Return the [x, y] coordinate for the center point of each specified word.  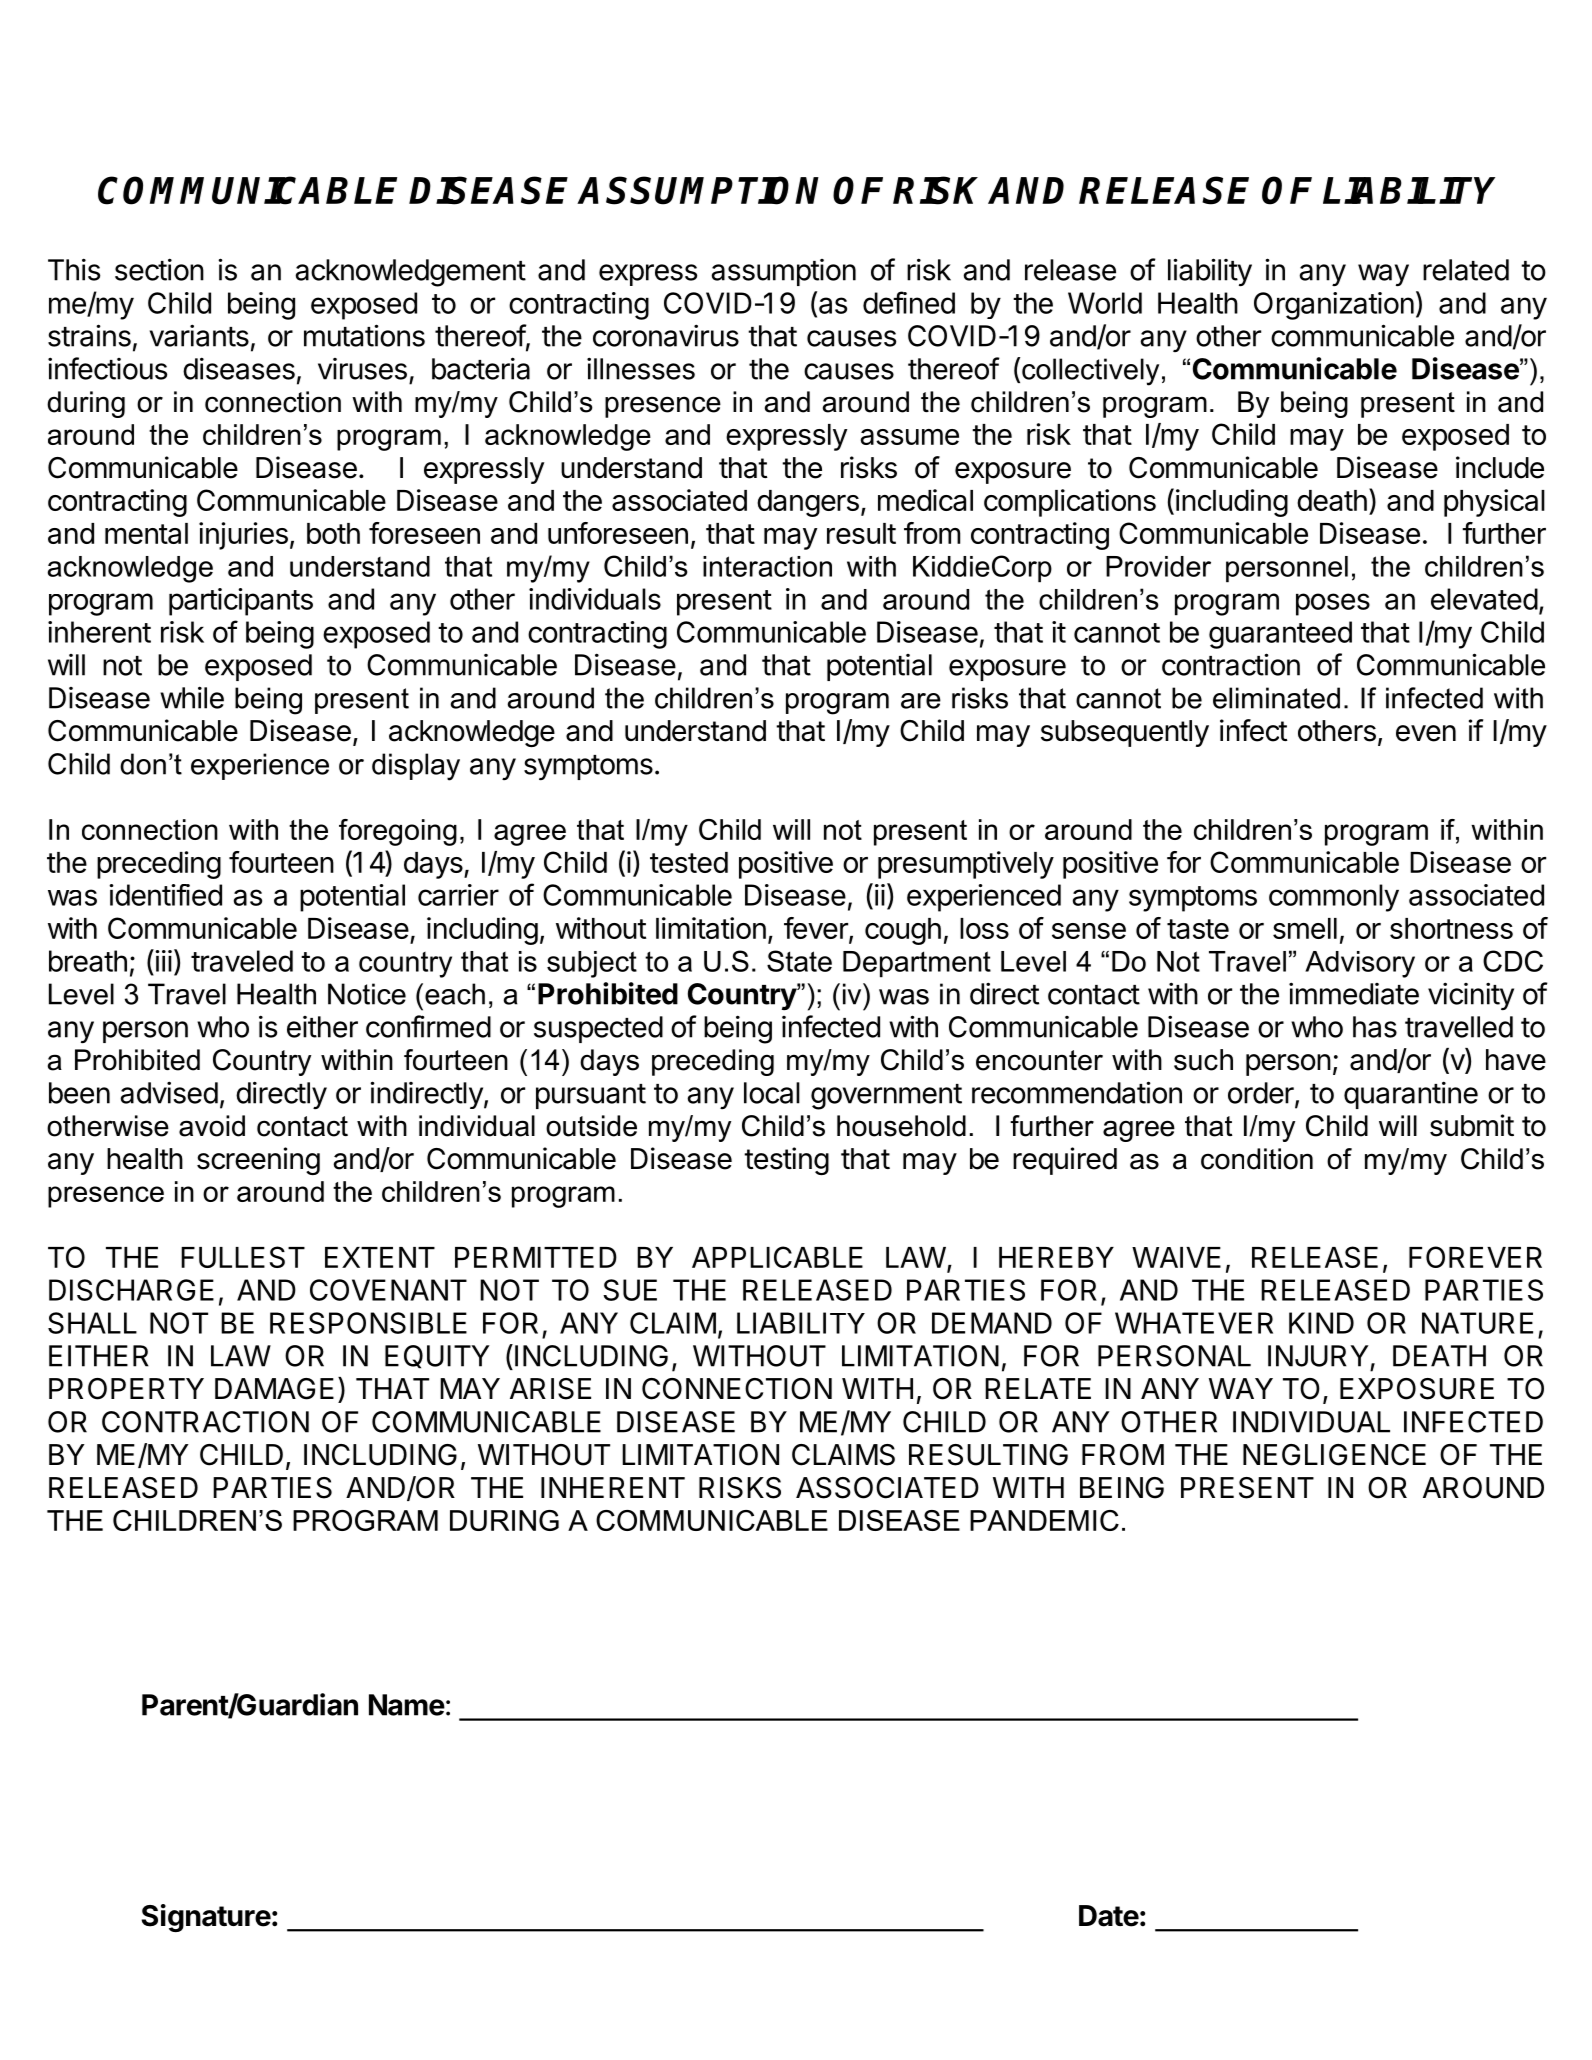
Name [407, 1705]
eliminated [1276, 698]
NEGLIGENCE [1334, 1455]
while [192, 697]
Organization [1334, 306]
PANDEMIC [1044, 1520]
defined [909, 302]
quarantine [1411, 1095]
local [772, 1093]
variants [199, 335]
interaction [767, 566]
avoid [212, 1126]
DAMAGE [274, 1389]
